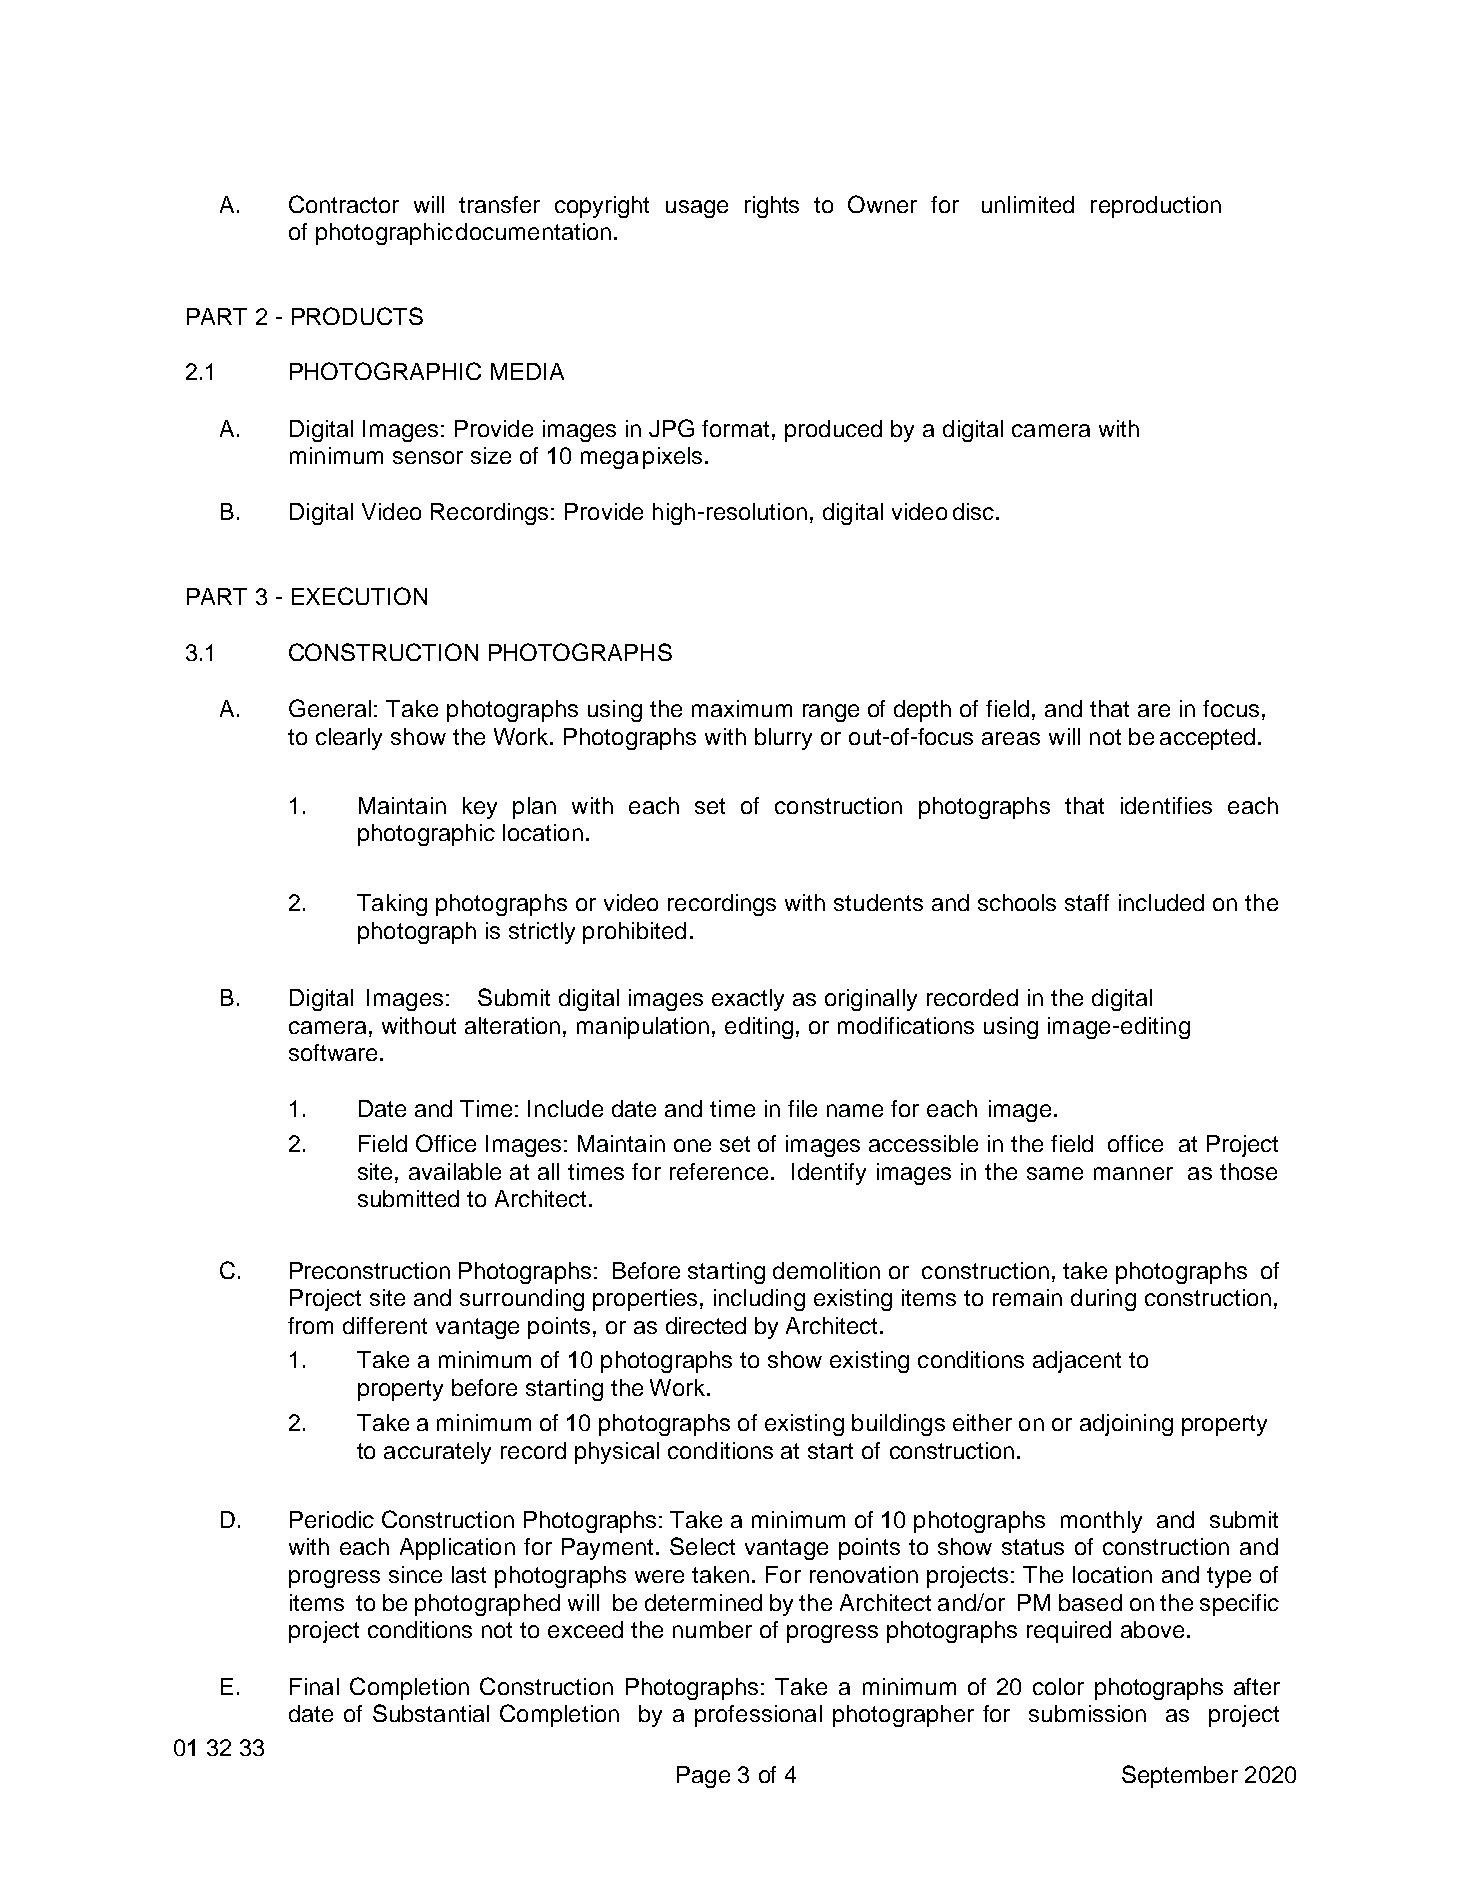 This screenshot has height=1897, width=1466. What do you see at coordinates (1133, 1173) in the screenshot?
I see `manner` at bounding box center [1133, 1173].
